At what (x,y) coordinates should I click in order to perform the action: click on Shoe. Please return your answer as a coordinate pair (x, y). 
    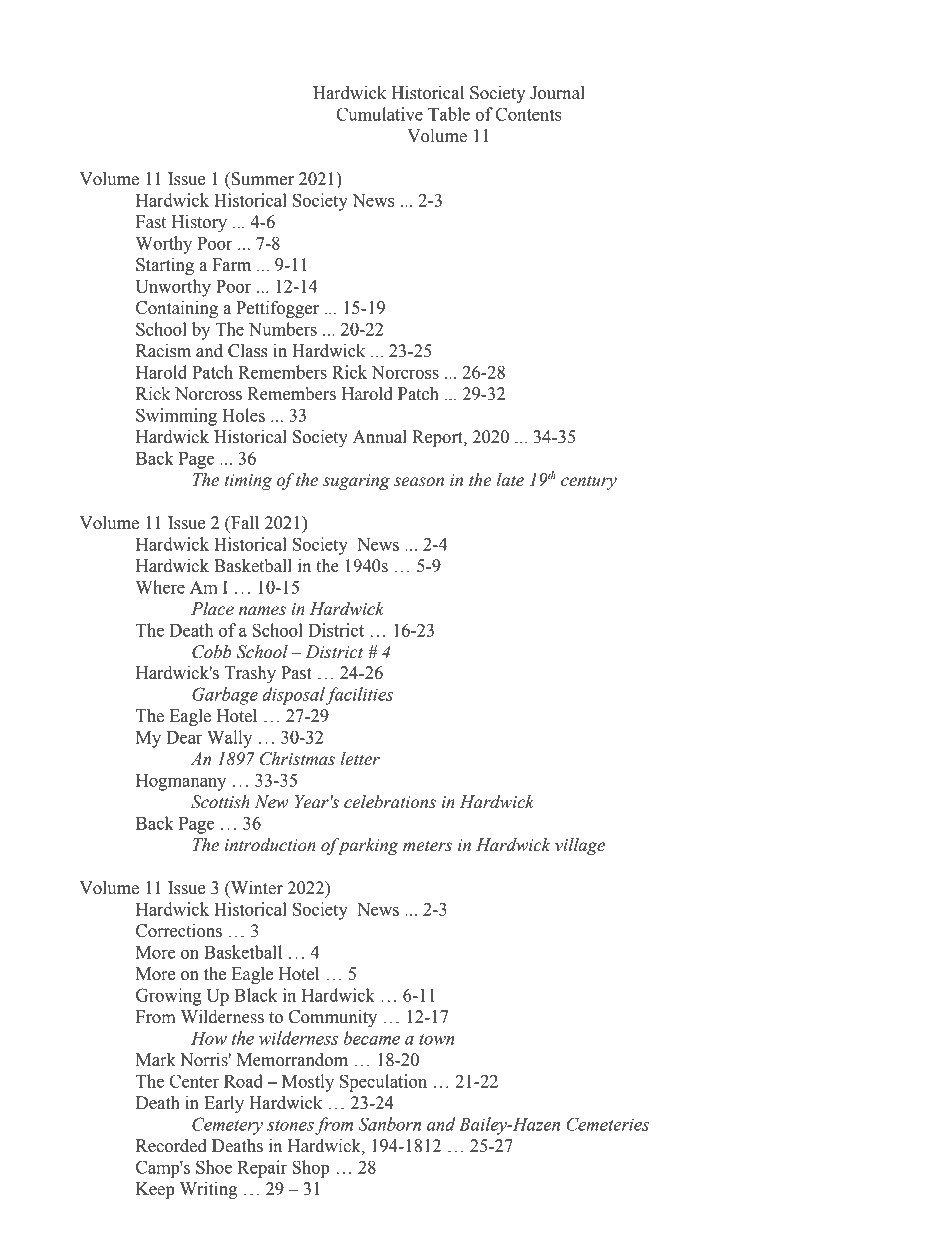
    Looking at the image, I should click on (214, 1167).
